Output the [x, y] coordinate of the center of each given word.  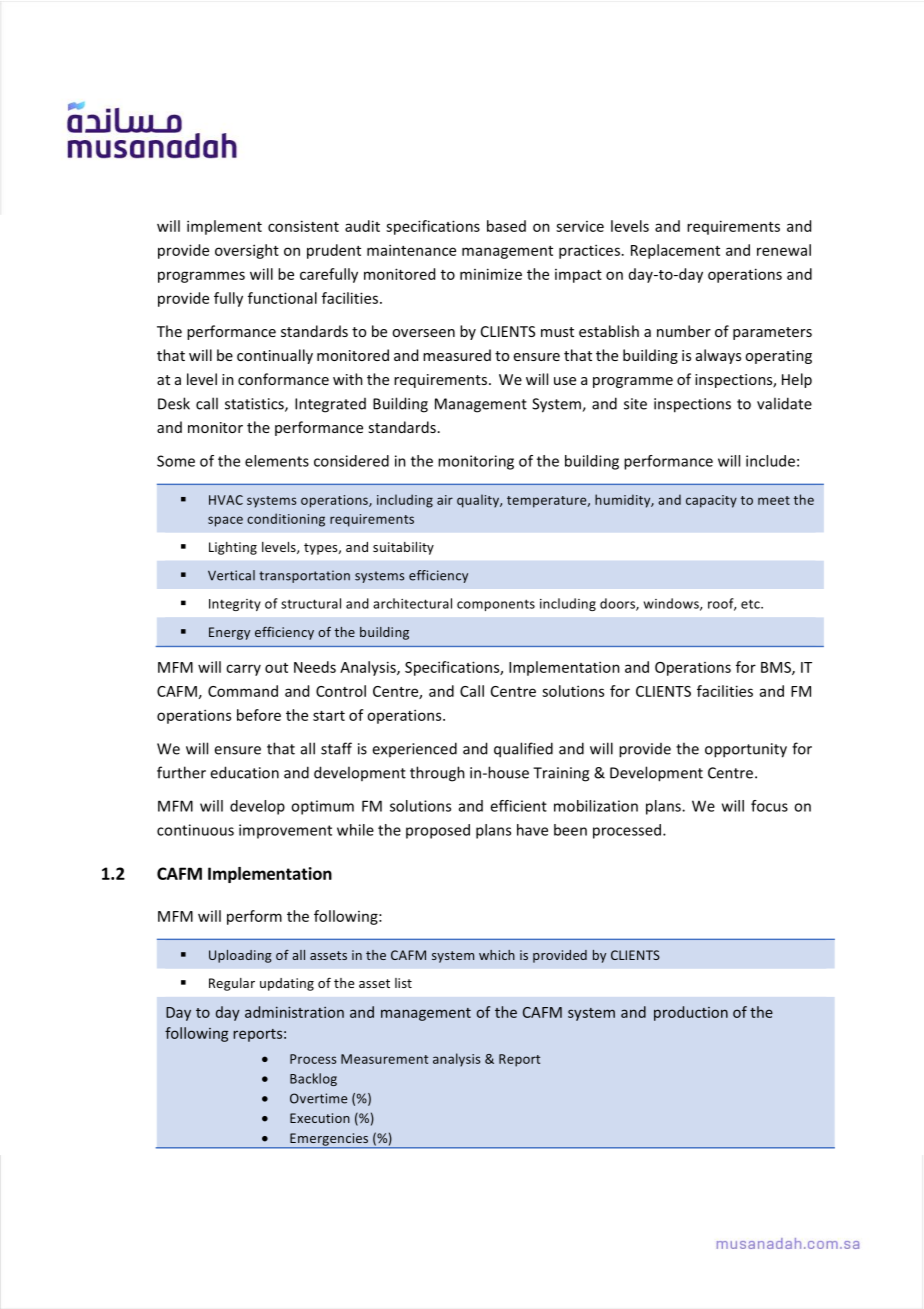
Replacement [675, 251]
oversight [247, 251]
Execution [320, 1118]
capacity [711, 501]
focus [769, 806]
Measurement [384, 1059]
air [445, 500]
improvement [285, 831]
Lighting [233, 548]
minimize [491, 274]
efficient [518, 806]
